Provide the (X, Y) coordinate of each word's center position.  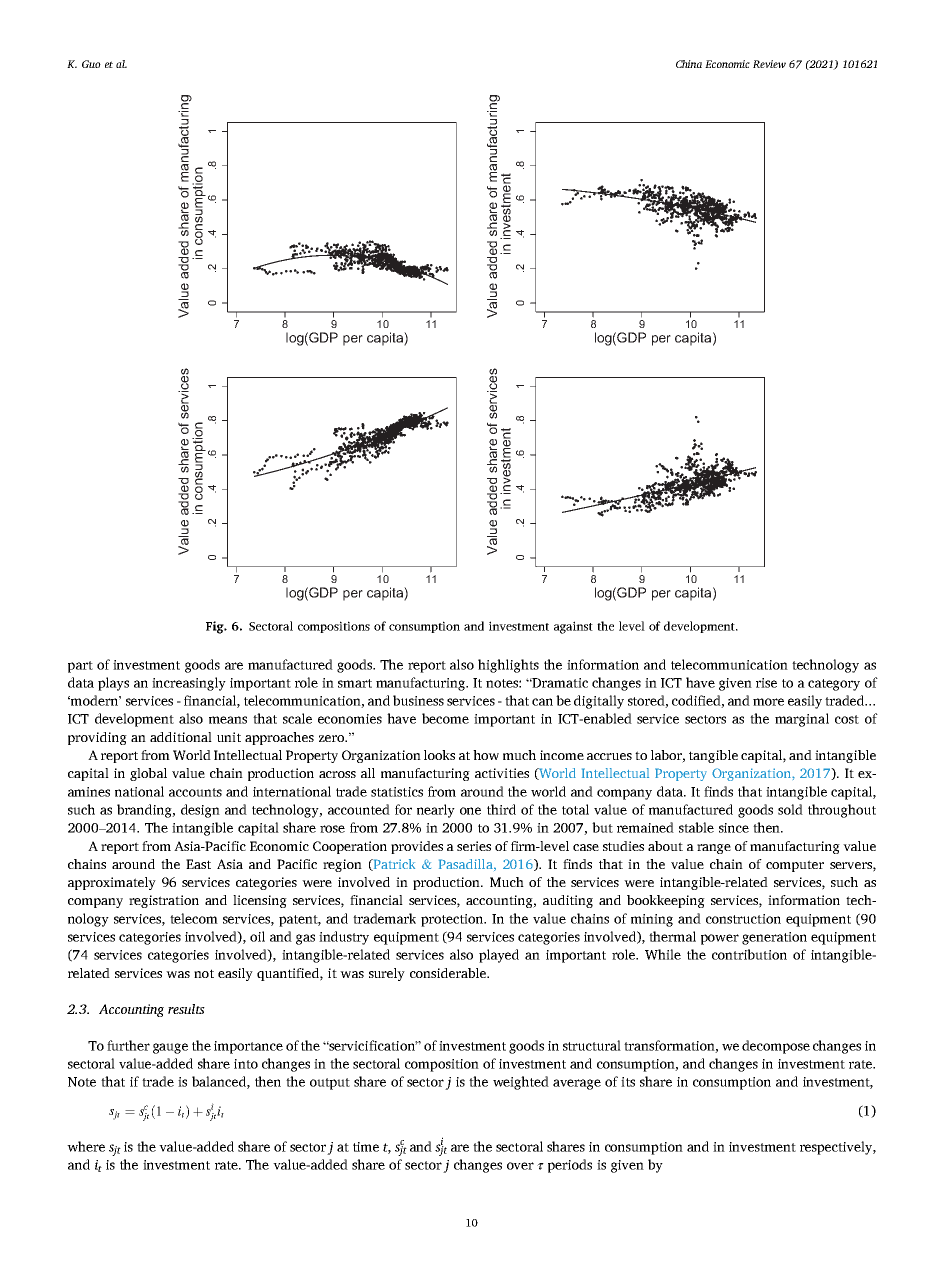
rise (766, 683)
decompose (776, 1047)
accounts (195, 792)
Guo (91, 64)
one (470, 811)
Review (769, 64)
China (689, 64)
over (520, 1166)
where (86, 1146)
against (573, 627)
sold (790, 809)
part (80, 667)
